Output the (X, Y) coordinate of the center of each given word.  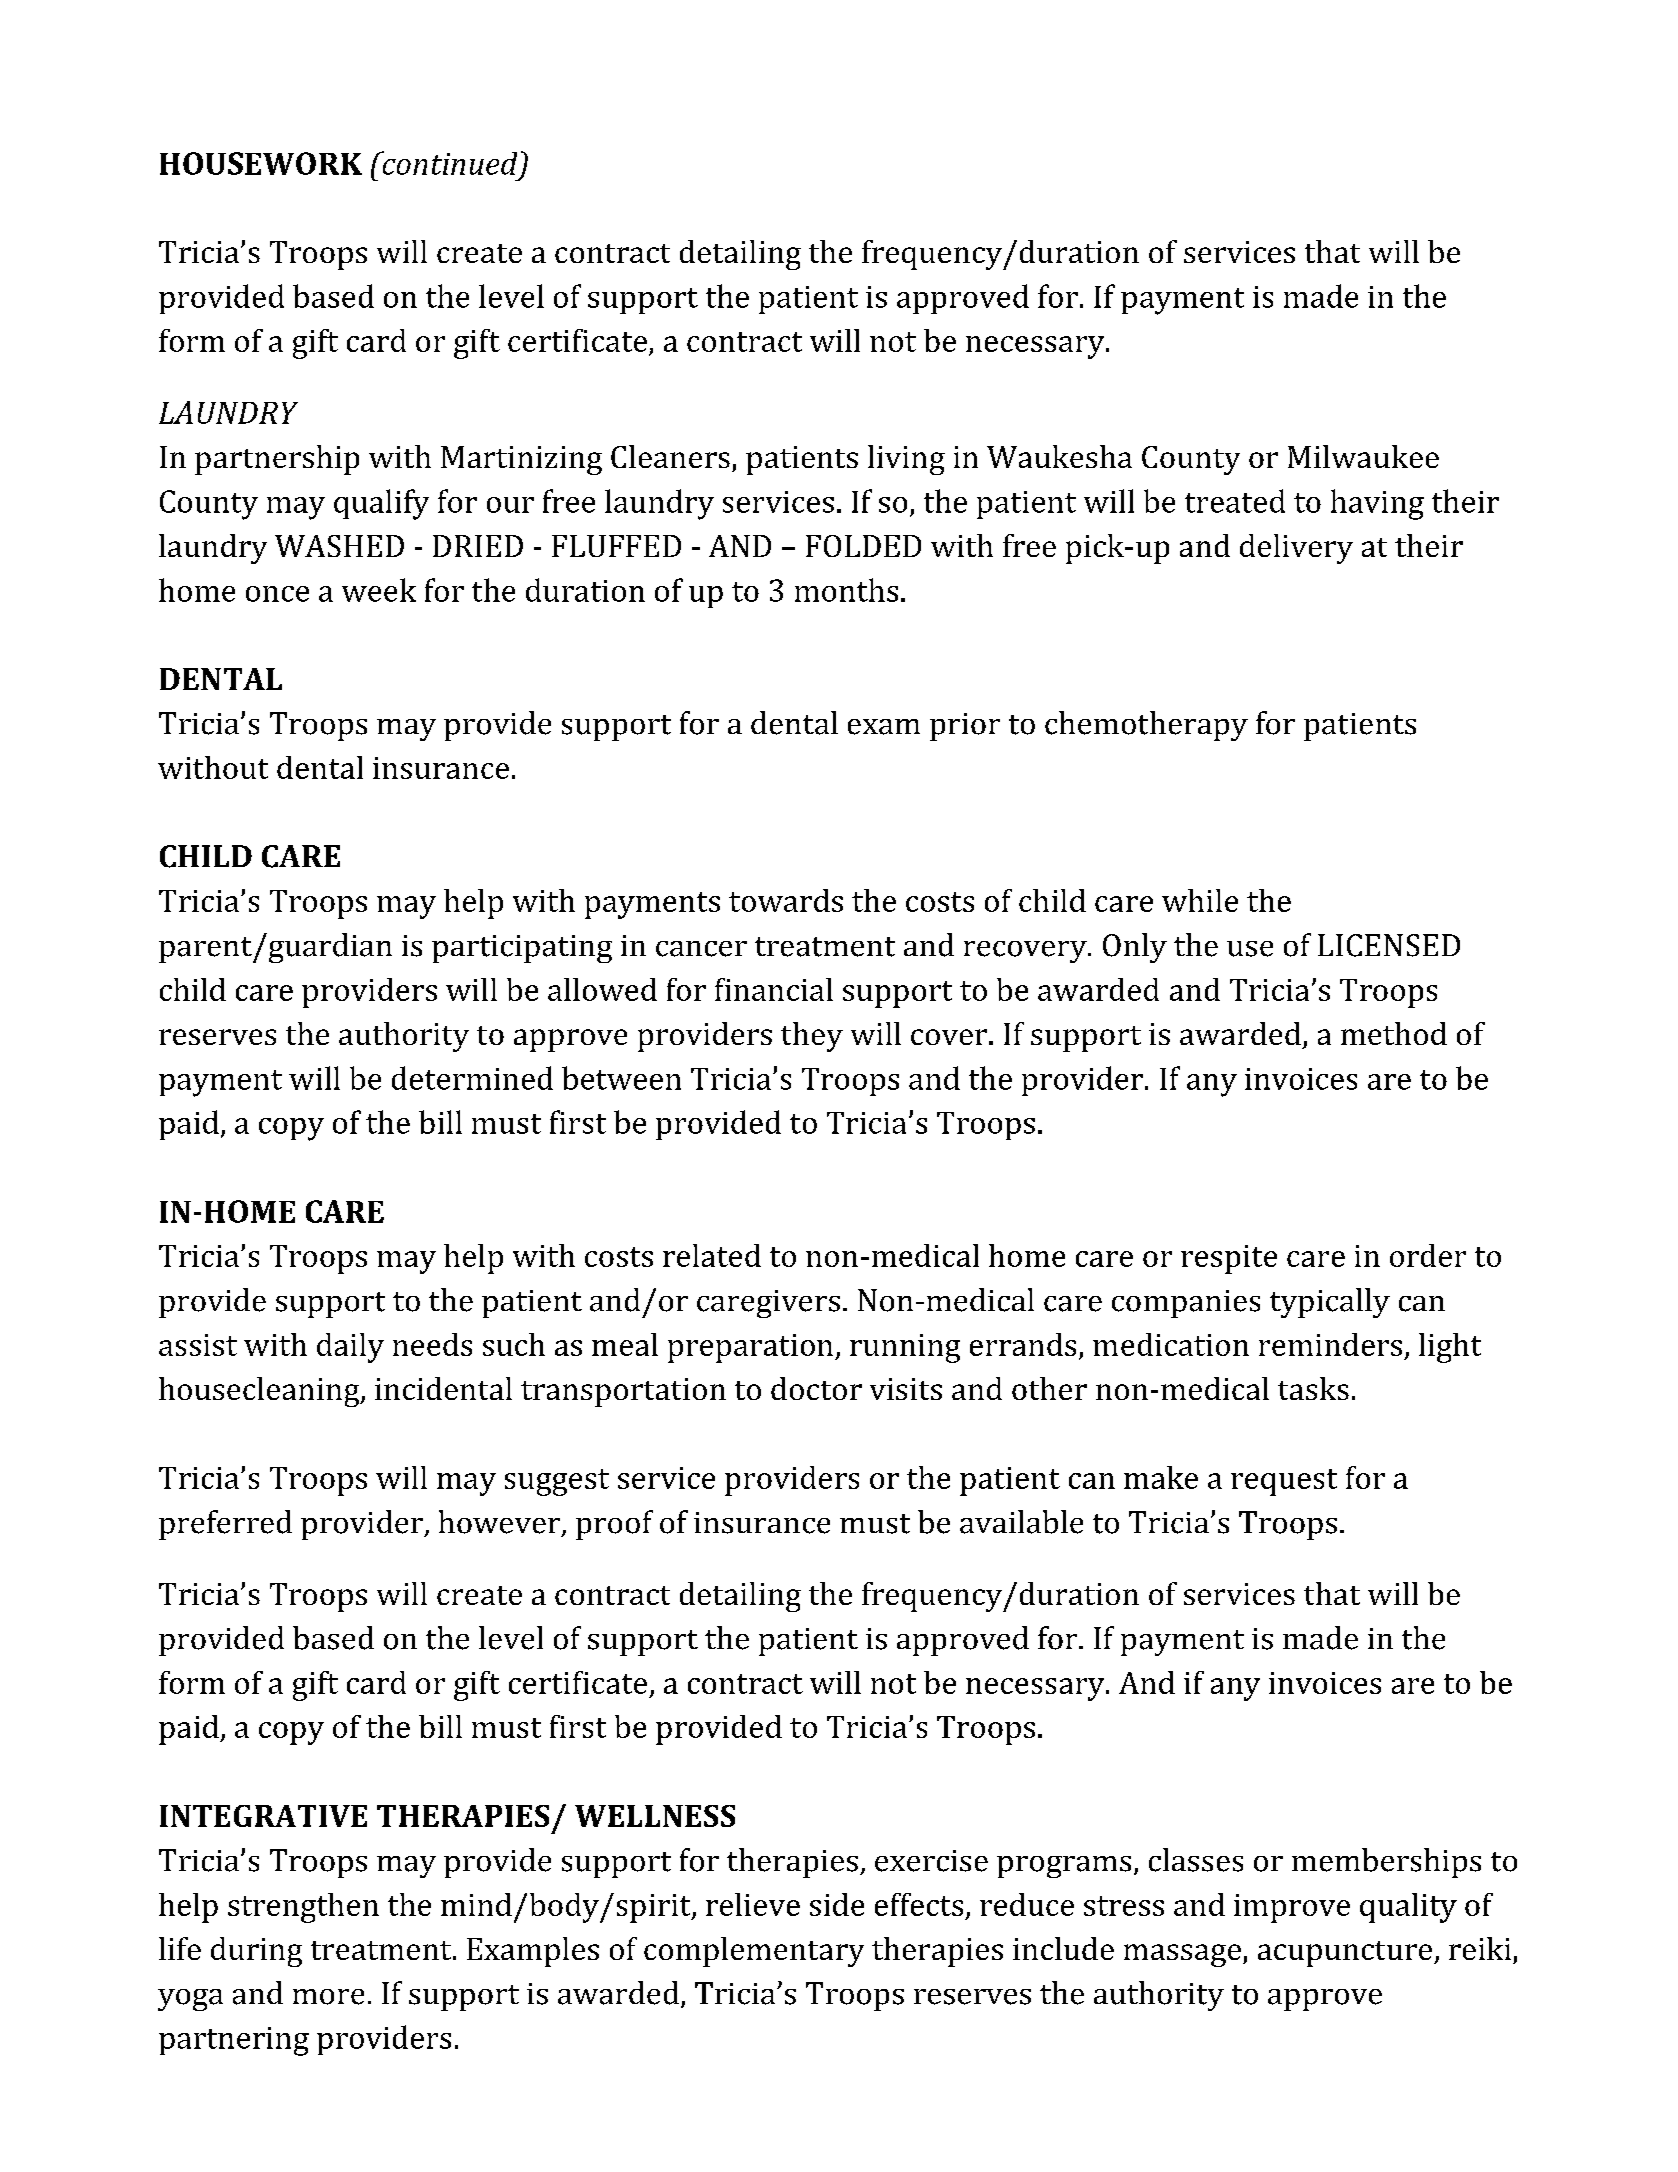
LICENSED (1389, 945)
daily (350, 1348)
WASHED (339, 546)
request (1284, 1482)
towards (786, 900)
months (846, 590)
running (905, 1348)
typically (1330, 1303)
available (1021, 1522)
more (328, 1997)
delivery (1296, 549)
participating (522, 949)
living (906, 460)
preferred (225, 1525)
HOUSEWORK (261, 163)
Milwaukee (1363, 456)
